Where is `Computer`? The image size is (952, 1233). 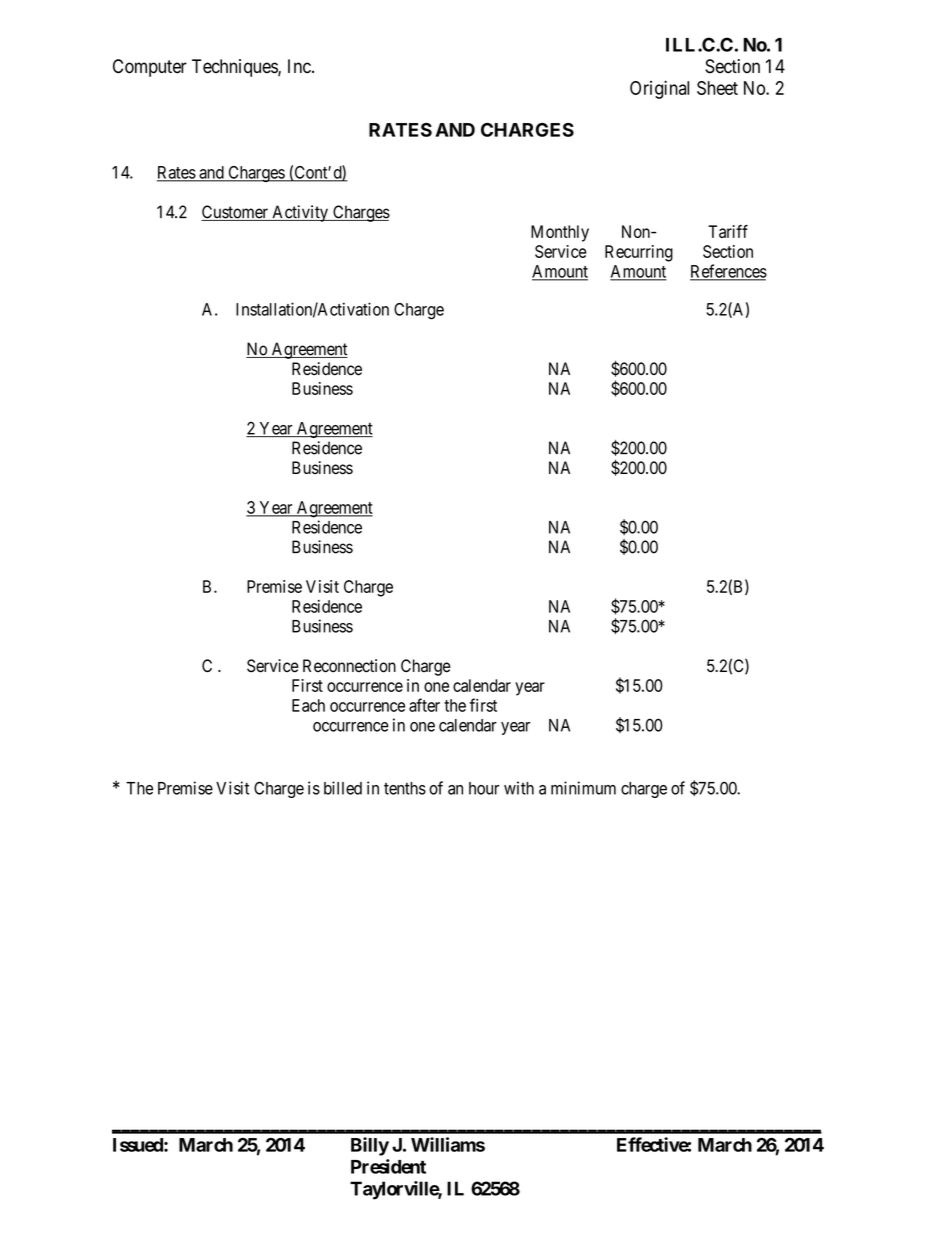
Computer is located at coordinates (150, 68).
